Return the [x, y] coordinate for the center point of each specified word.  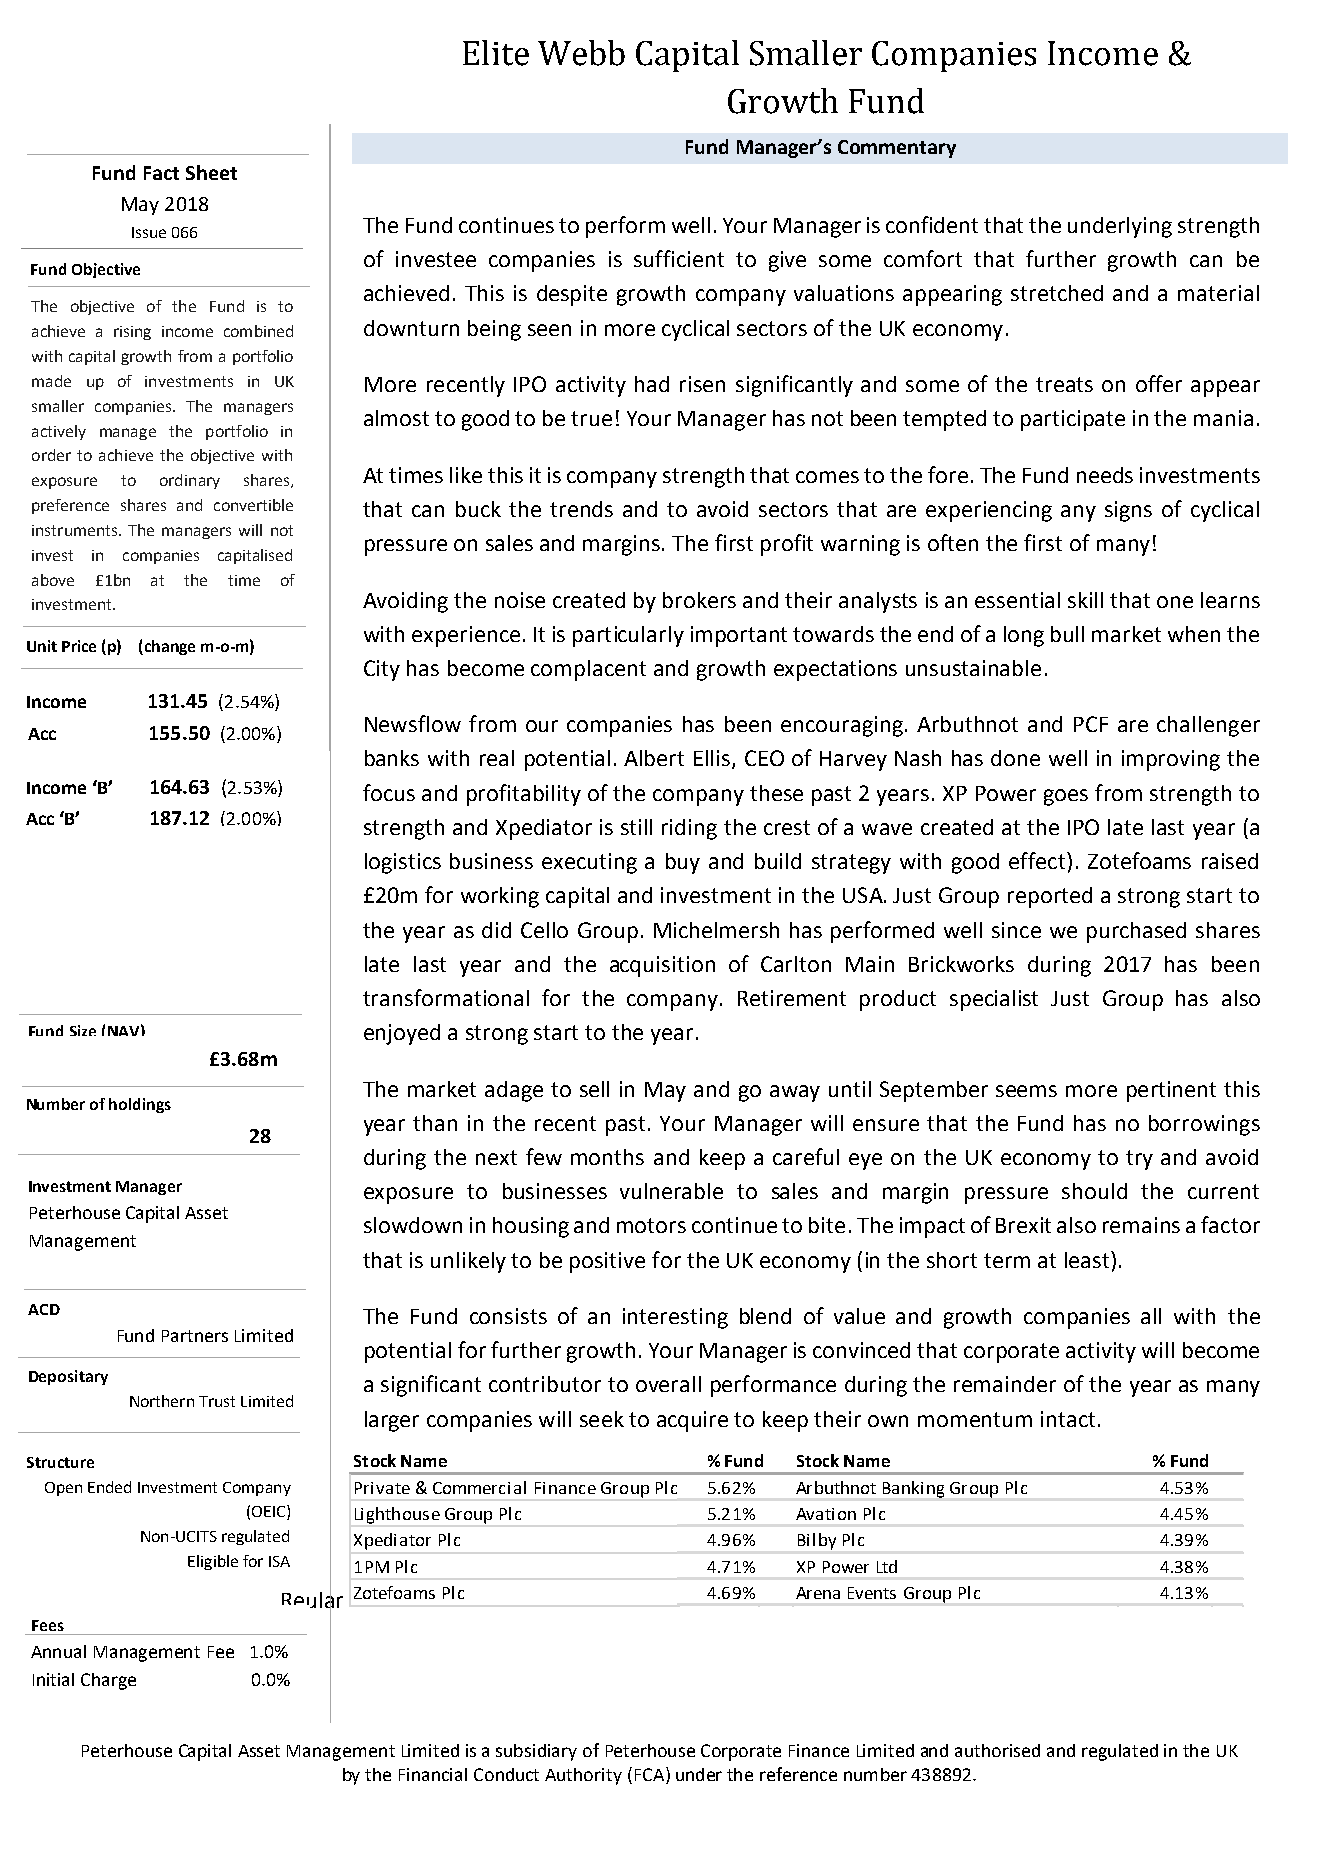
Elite [496, 53]
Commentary [897, 149]
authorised [997, 1750]
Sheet [211, 172]
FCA [651, 1775]
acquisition [662, 966]
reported [1050, 897]
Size [83, 1030]
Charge [108, 1681]
